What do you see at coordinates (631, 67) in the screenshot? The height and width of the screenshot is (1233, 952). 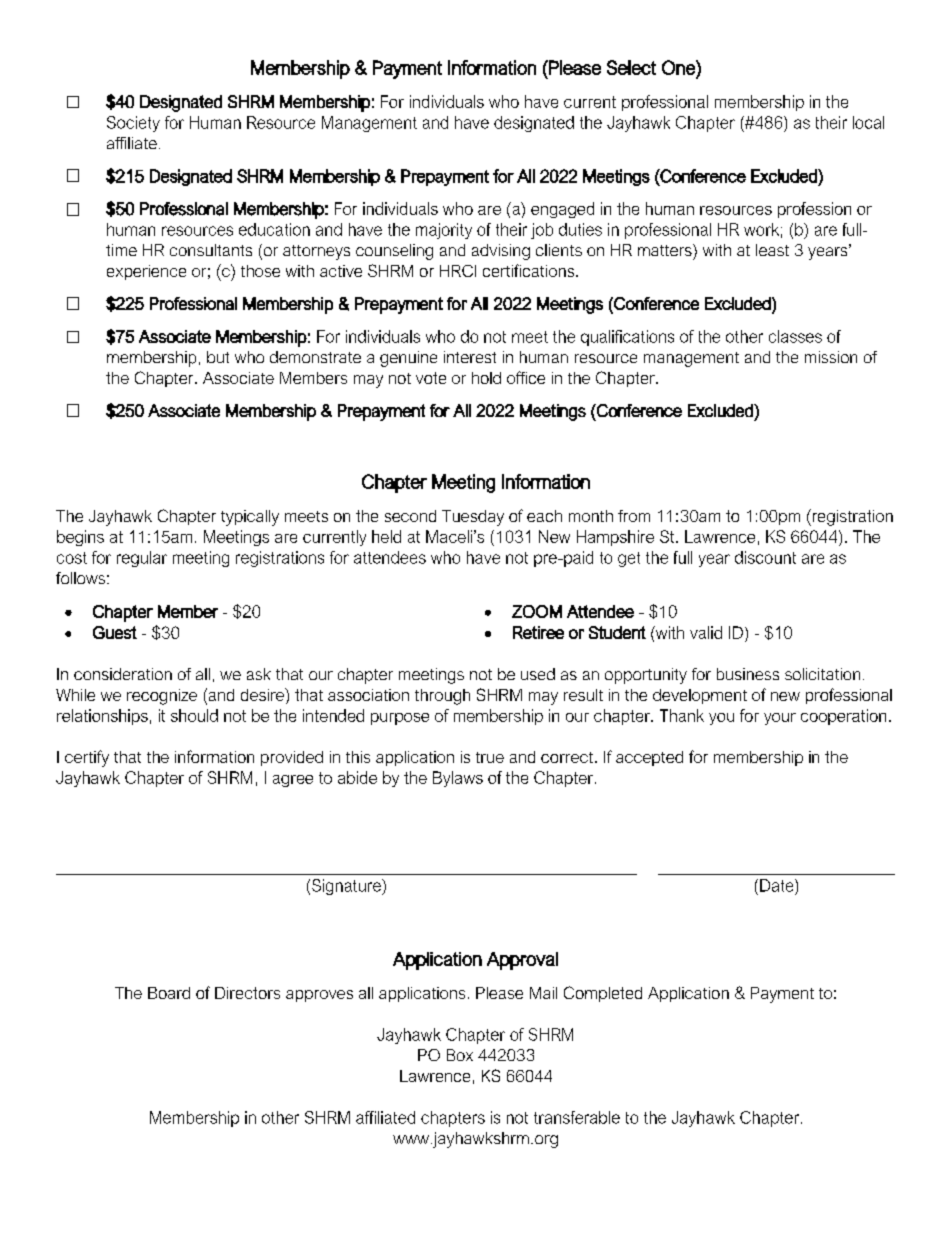 I see `Select` at bounding box center [631, 67].
